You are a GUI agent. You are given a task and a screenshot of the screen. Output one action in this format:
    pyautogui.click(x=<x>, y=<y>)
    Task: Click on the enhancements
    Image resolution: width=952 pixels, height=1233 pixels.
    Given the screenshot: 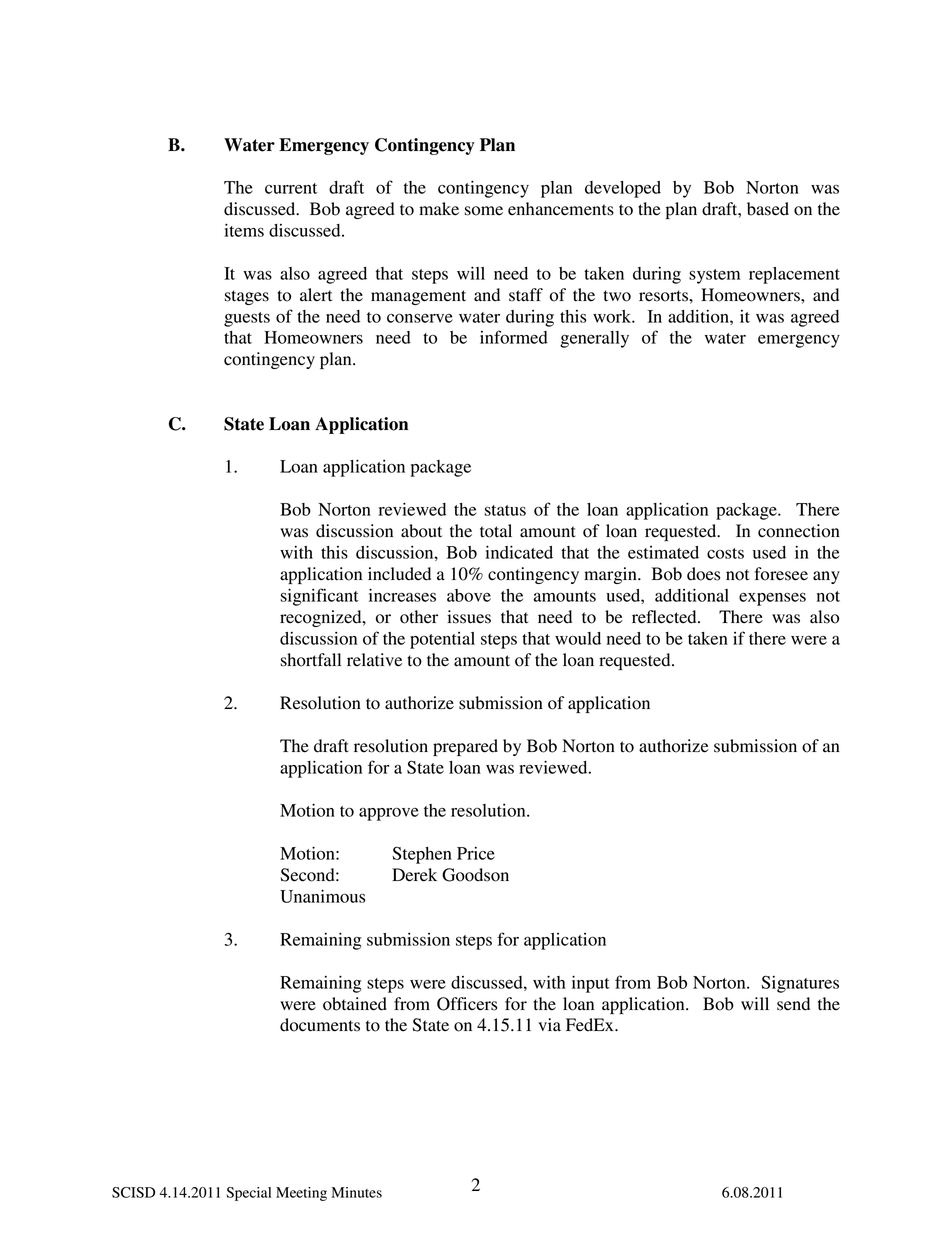 What is the action you would take?
    pyautogui.click(x=561, y=209)
